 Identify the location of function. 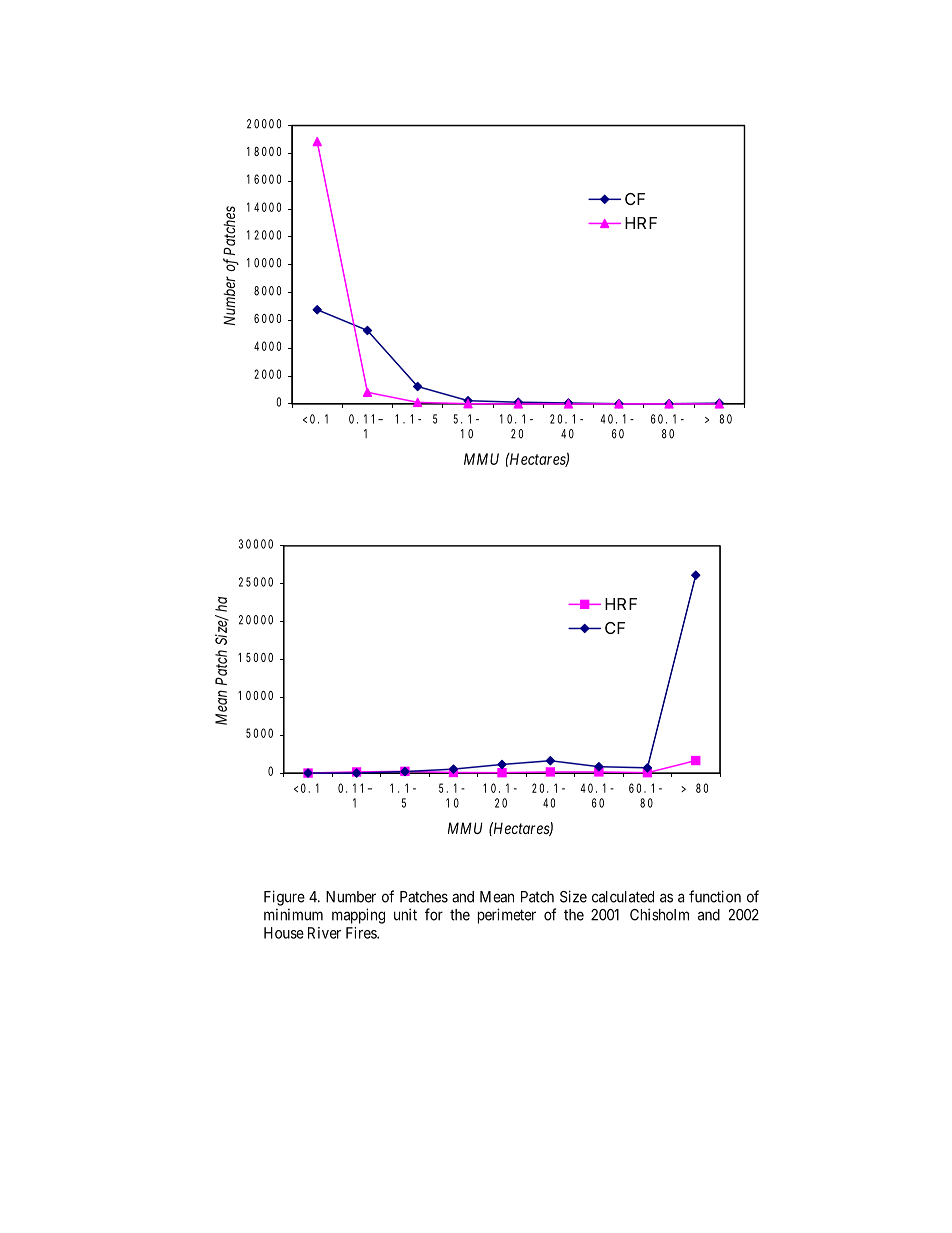
(715, 896).
